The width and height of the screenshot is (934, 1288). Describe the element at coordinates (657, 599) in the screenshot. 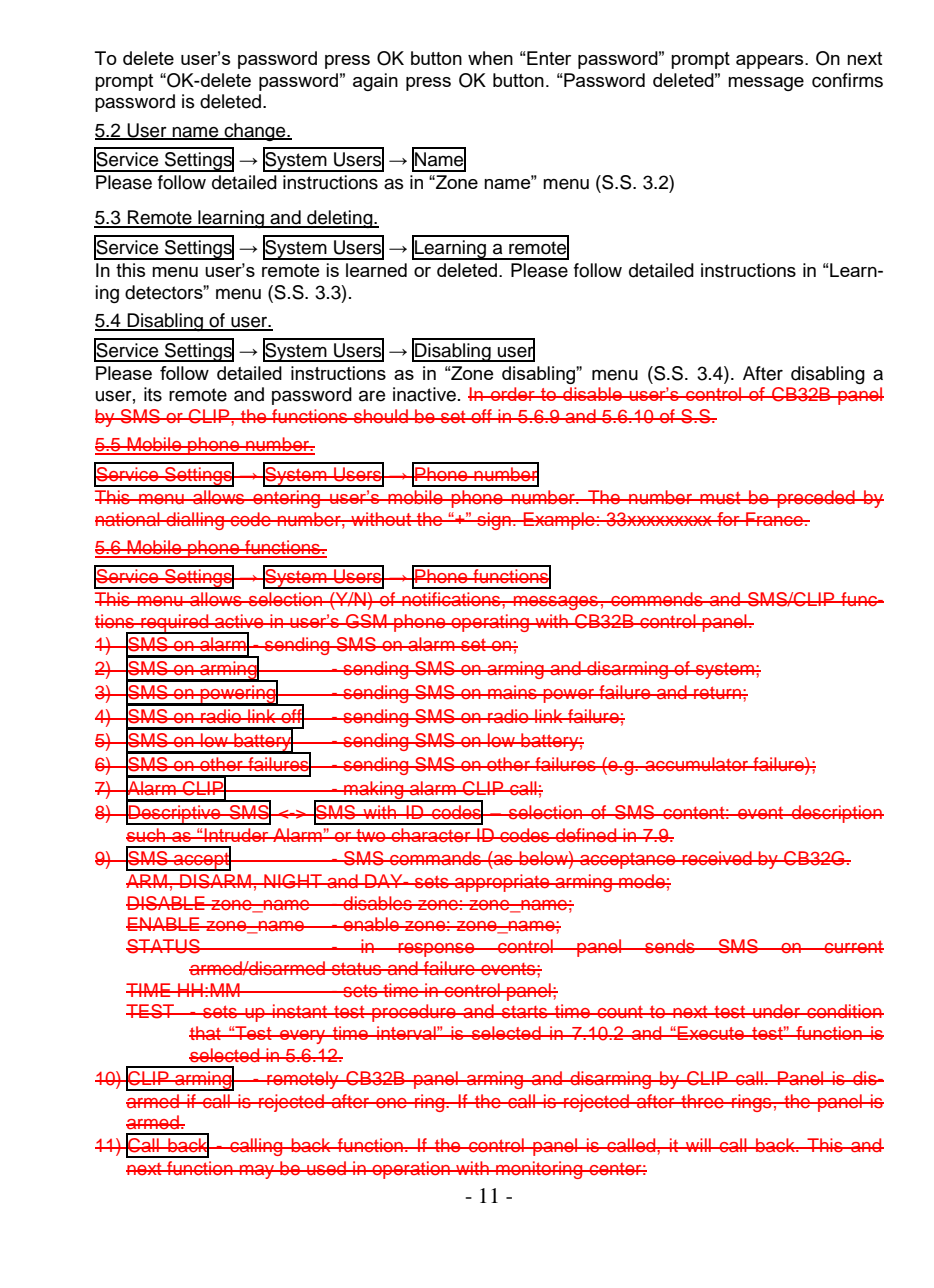

I see `commends` at that location.
